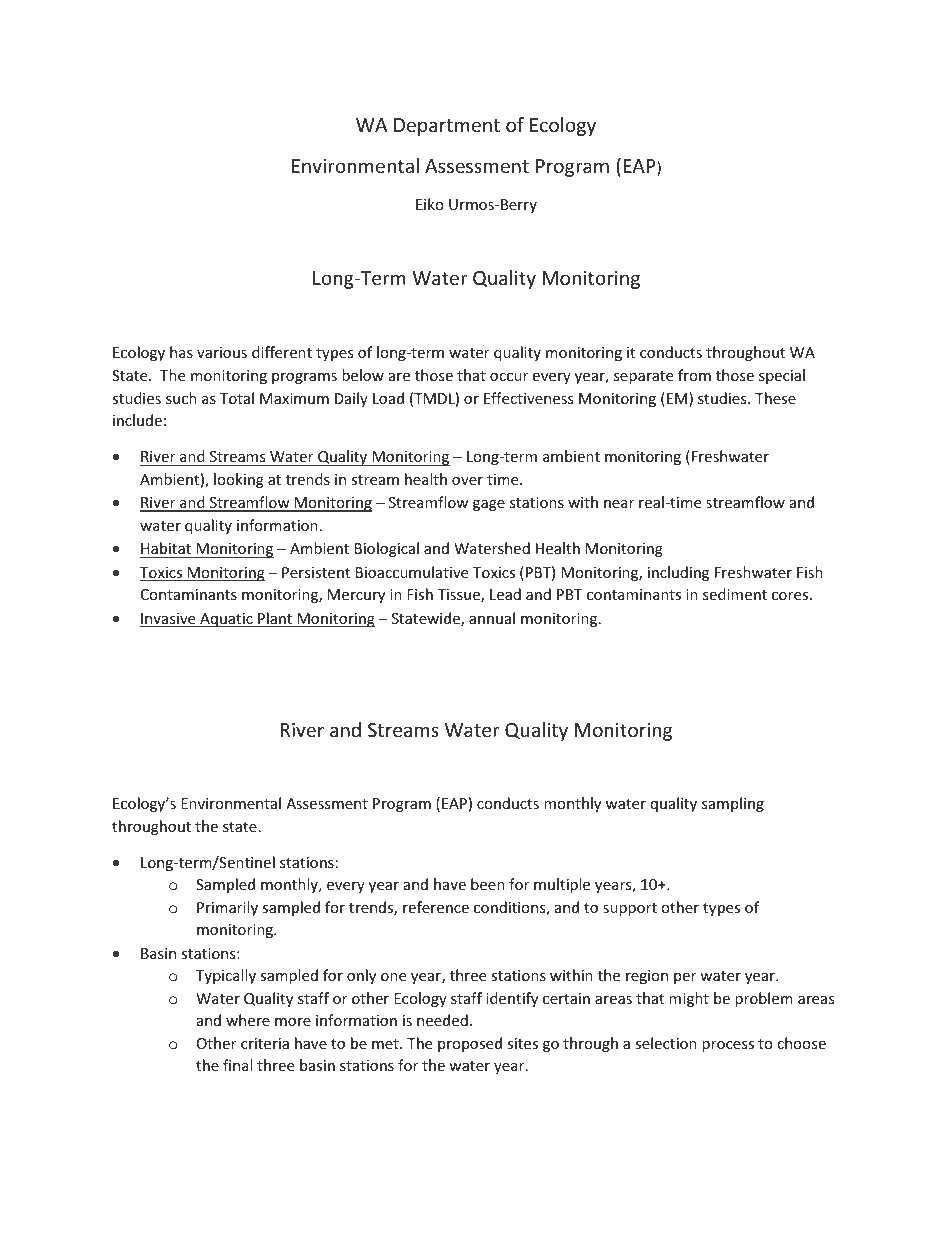  Describe the element at coordinates (492, 618) in the screenshot. I see `annual` at that location.
